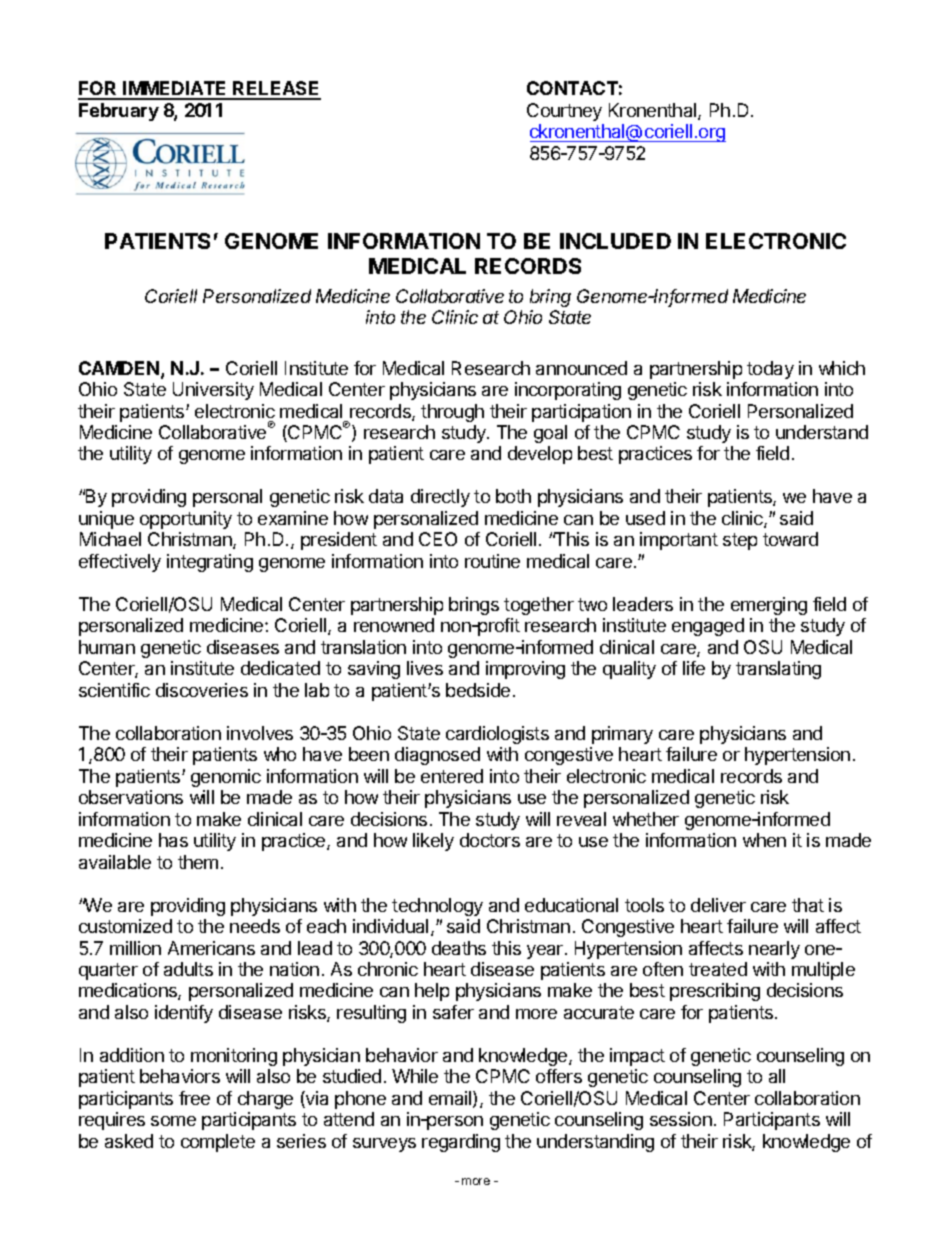  What do you see at coordinates (615, 241) in the screenshot?
I see `INCLUDED` at bounding box center [615, 241].
